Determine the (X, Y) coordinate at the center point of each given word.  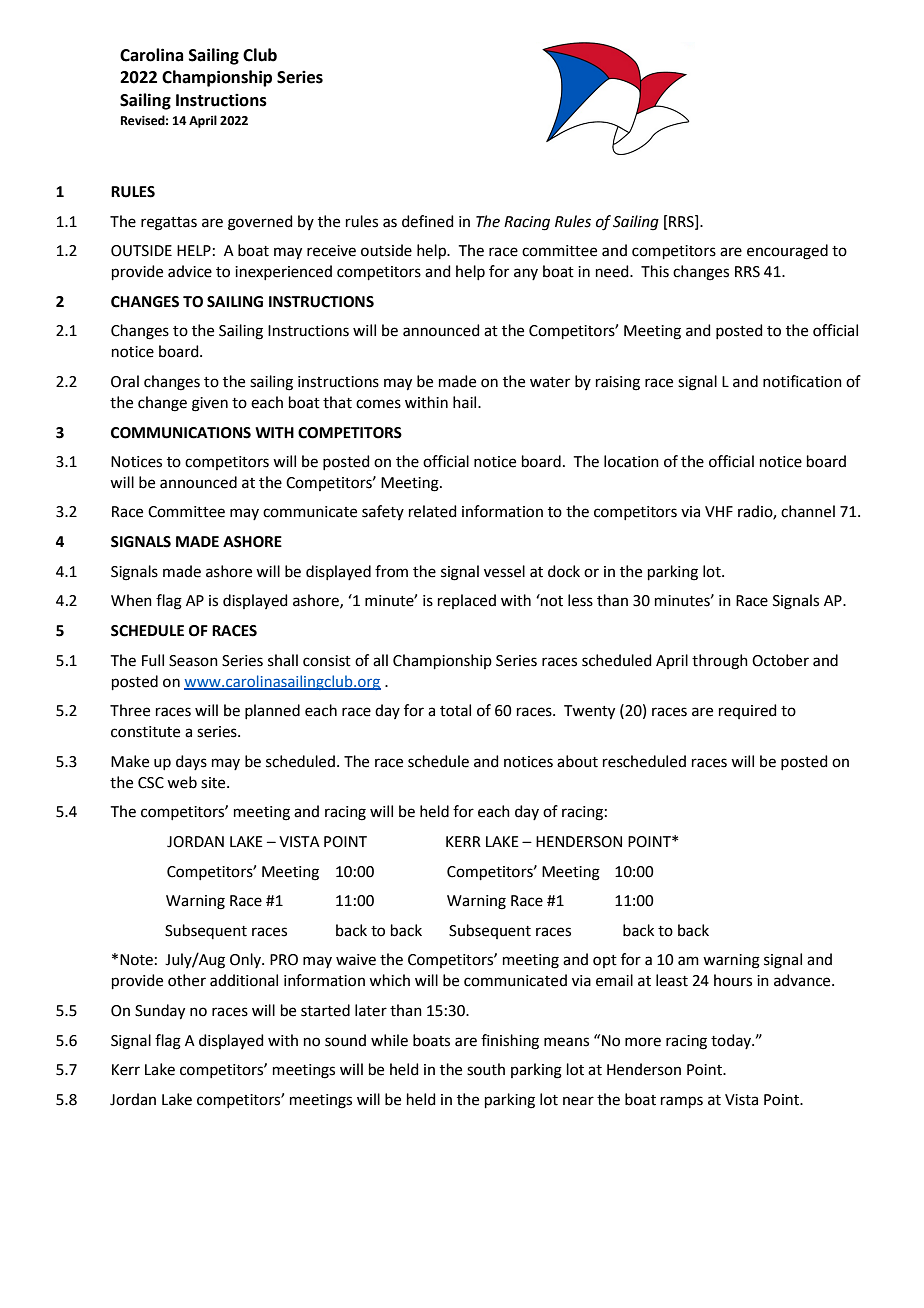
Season (193, 661)
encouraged (787, 252)
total (455, 710)
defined (428, 221)
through (720, 662)
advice (190, 271)
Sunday (160, 1012)
